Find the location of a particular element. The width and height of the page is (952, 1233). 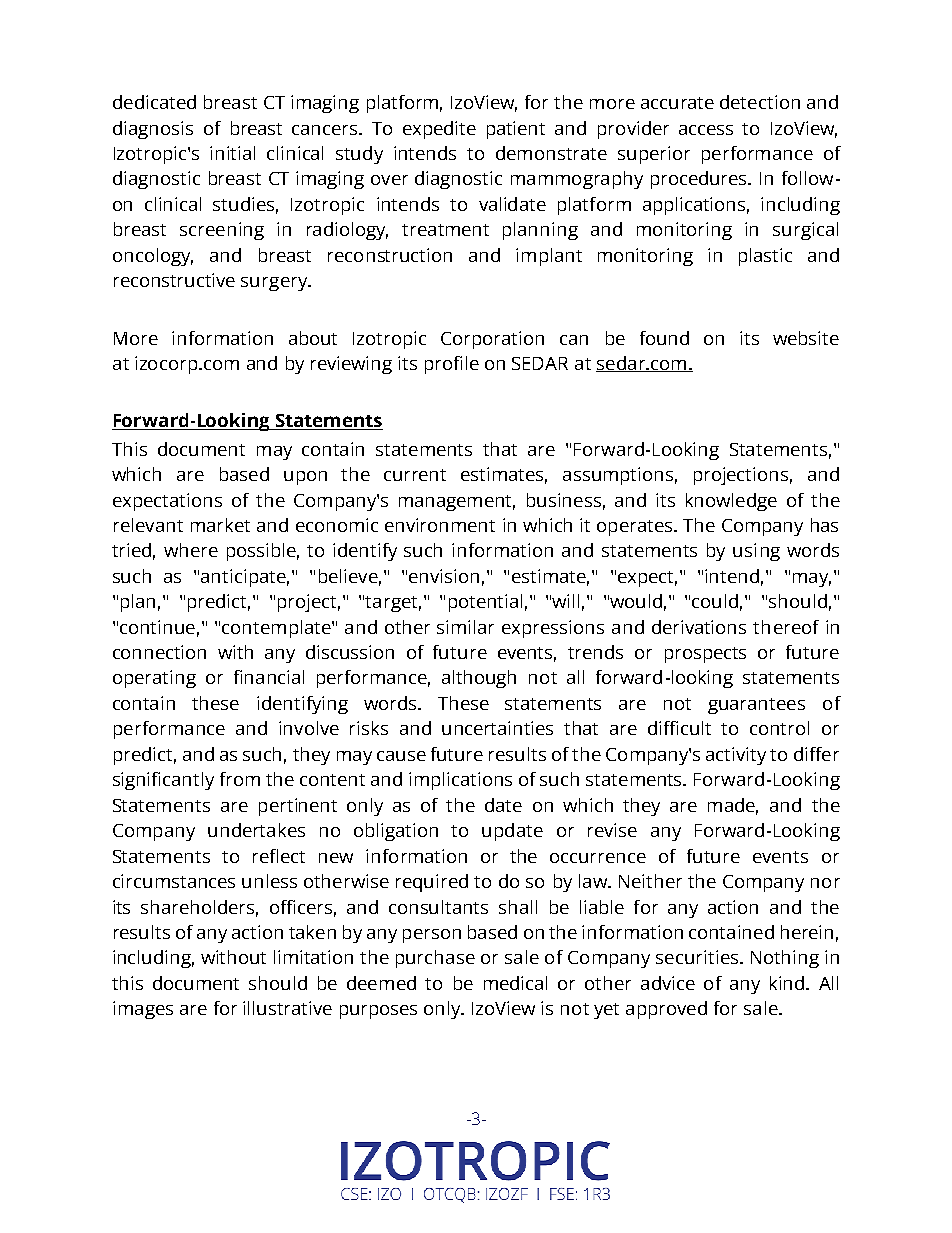

access is located at coordinates (706, 130).
